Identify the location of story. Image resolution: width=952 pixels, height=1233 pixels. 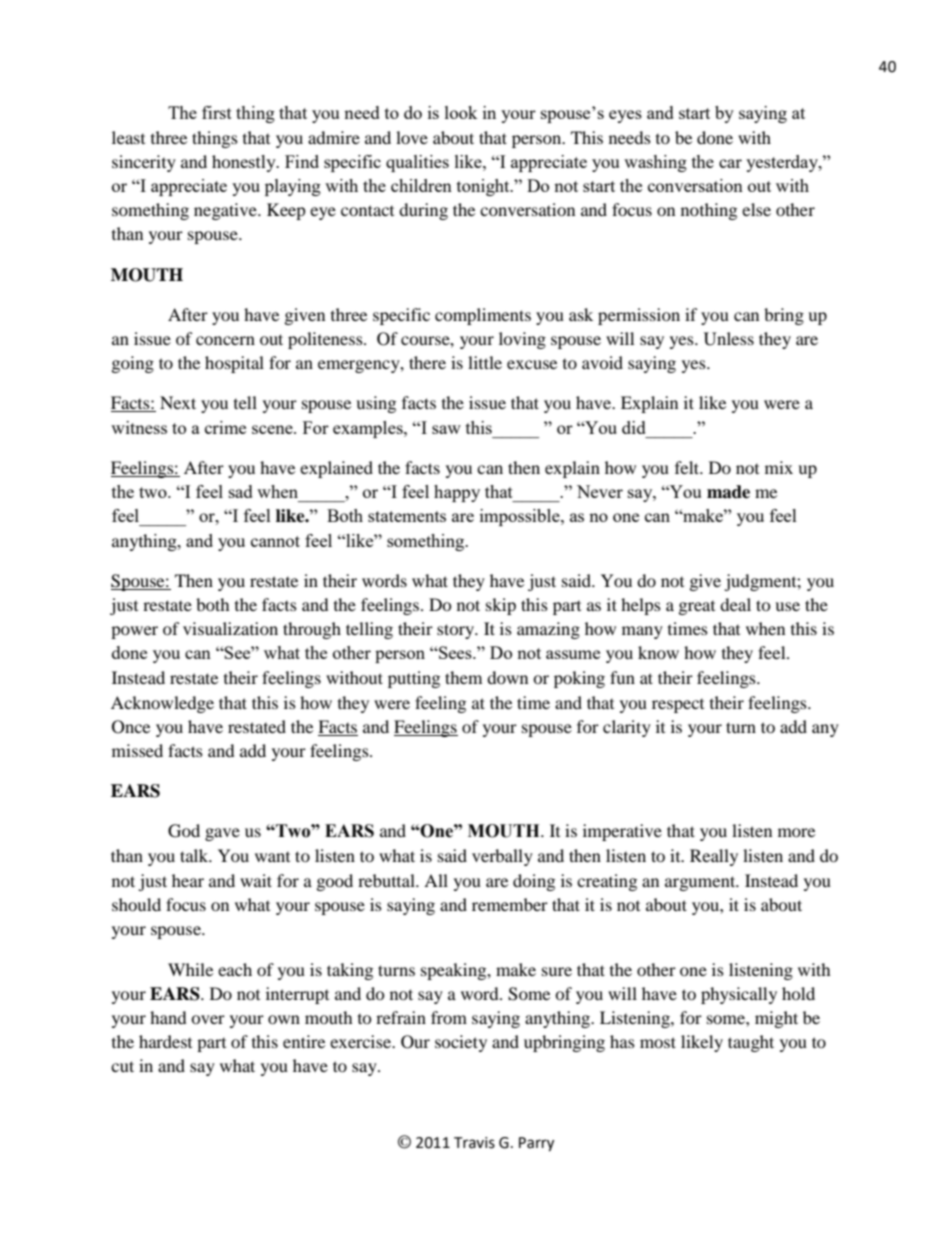
(457, 631).
